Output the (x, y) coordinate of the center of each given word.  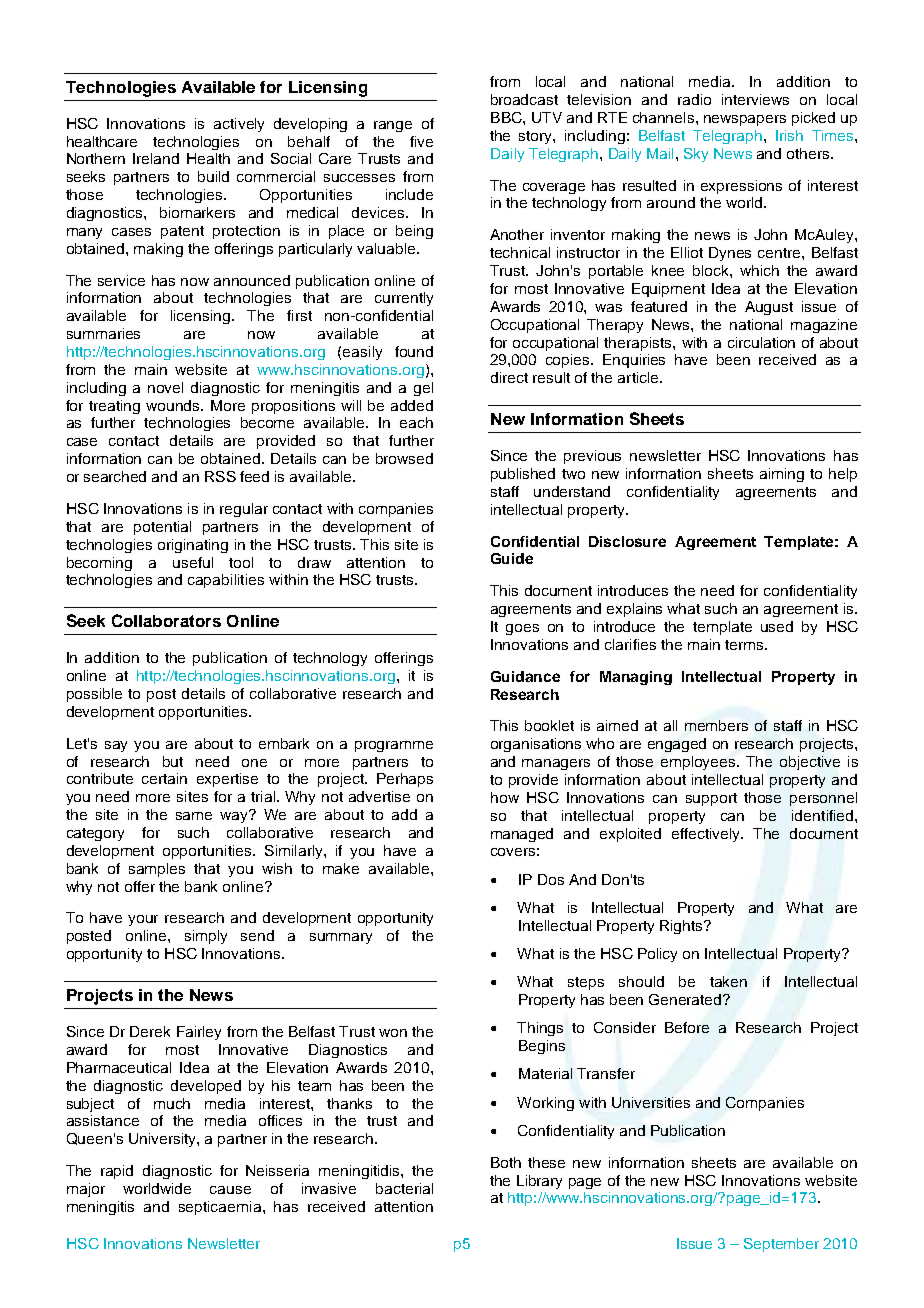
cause (230, 1190)
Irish (789, 135)
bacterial (404, 1188)
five (421, 141)
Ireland (156, 158)
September (781, 1245)
